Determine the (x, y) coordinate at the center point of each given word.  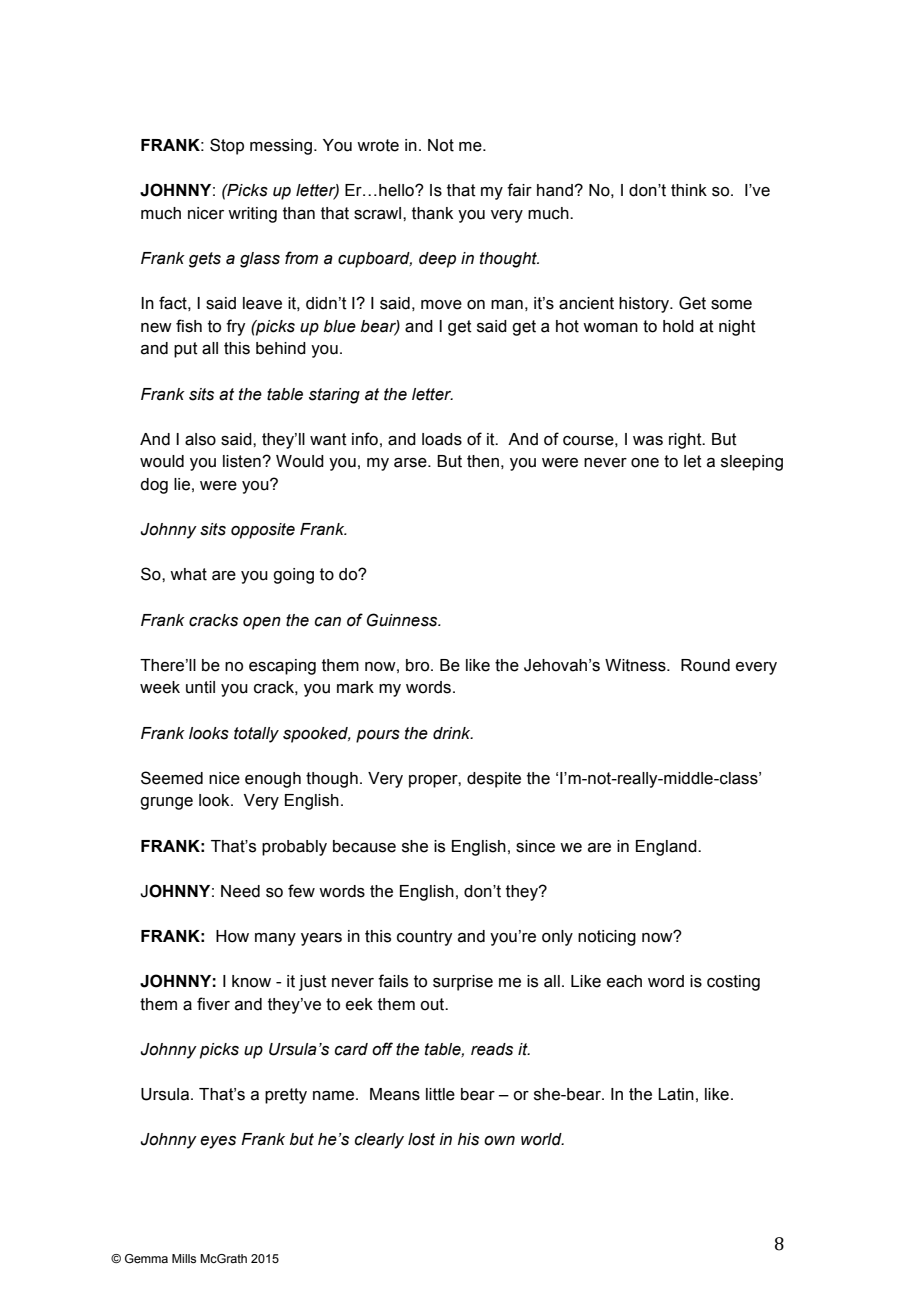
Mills (184, 1258)
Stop (227, 146)
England (667, 848)
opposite (263, 531)
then (483, 461)
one (645, 463)
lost (421, 1139)
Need (240, 891)
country (424, 938)
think (689, 190)
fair (519, 190)
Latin (676, 1094)
